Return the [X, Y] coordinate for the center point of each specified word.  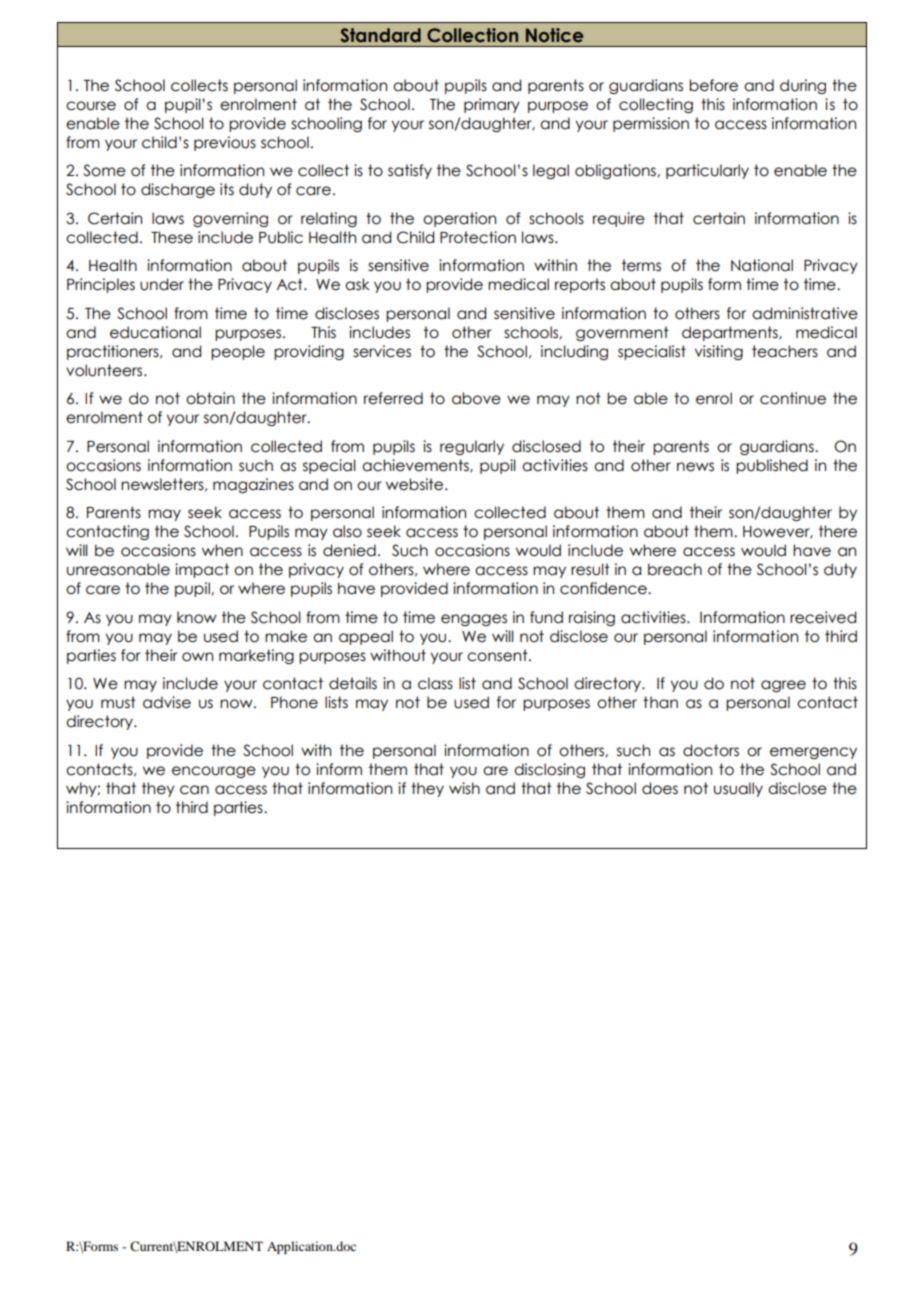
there [838, 531]
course [91, 106]
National [762, 265]
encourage [214, 772]
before [713, 85]
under [162, 284]
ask [357, 284]
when [222, 550]
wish [464, 788]
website [416, 484]
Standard [380, 35]
